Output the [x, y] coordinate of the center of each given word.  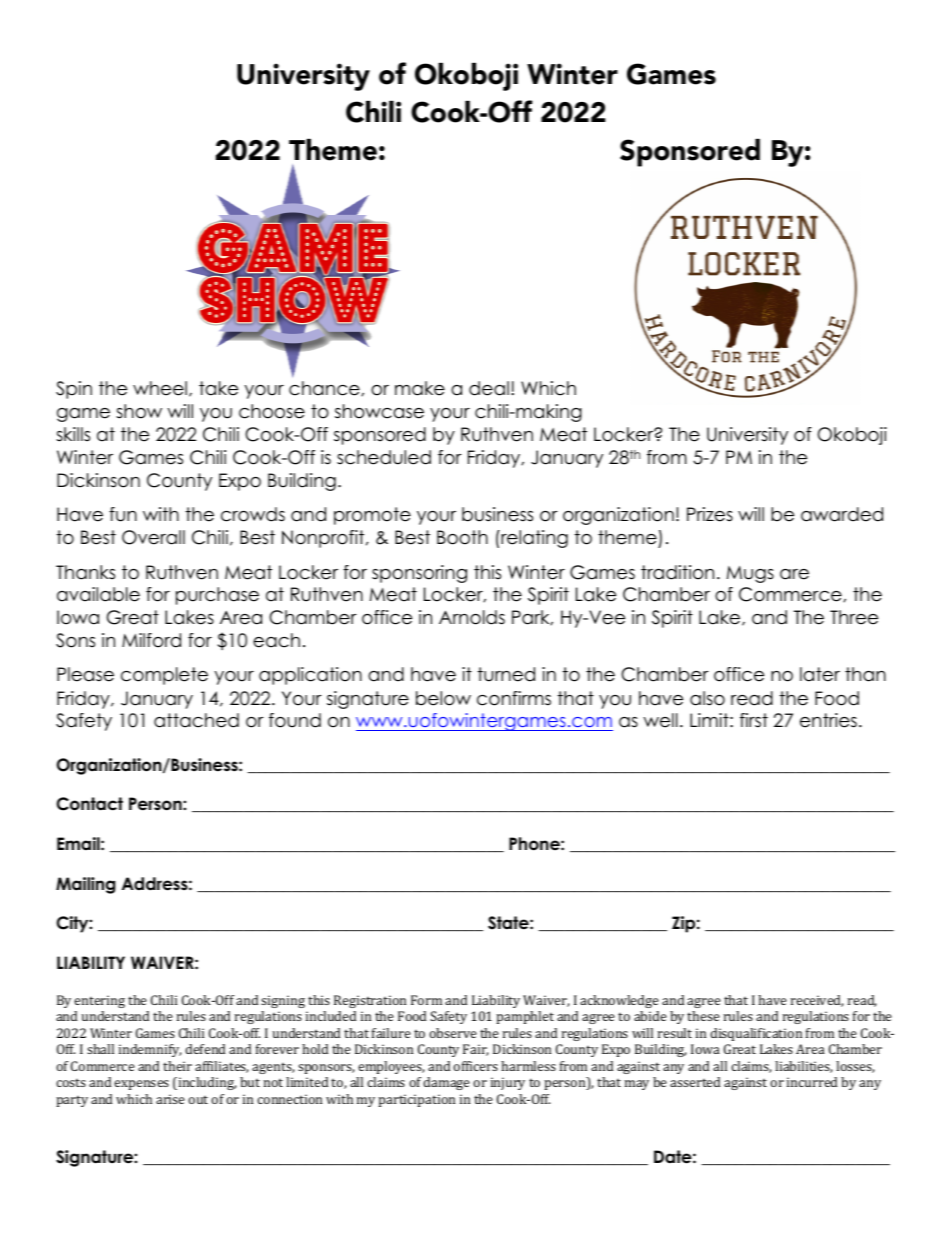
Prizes [710, 514]
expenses [141, 1085]
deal [489, 388]
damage [446, 1083]
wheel [160, 388]
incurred [812, 1082]
